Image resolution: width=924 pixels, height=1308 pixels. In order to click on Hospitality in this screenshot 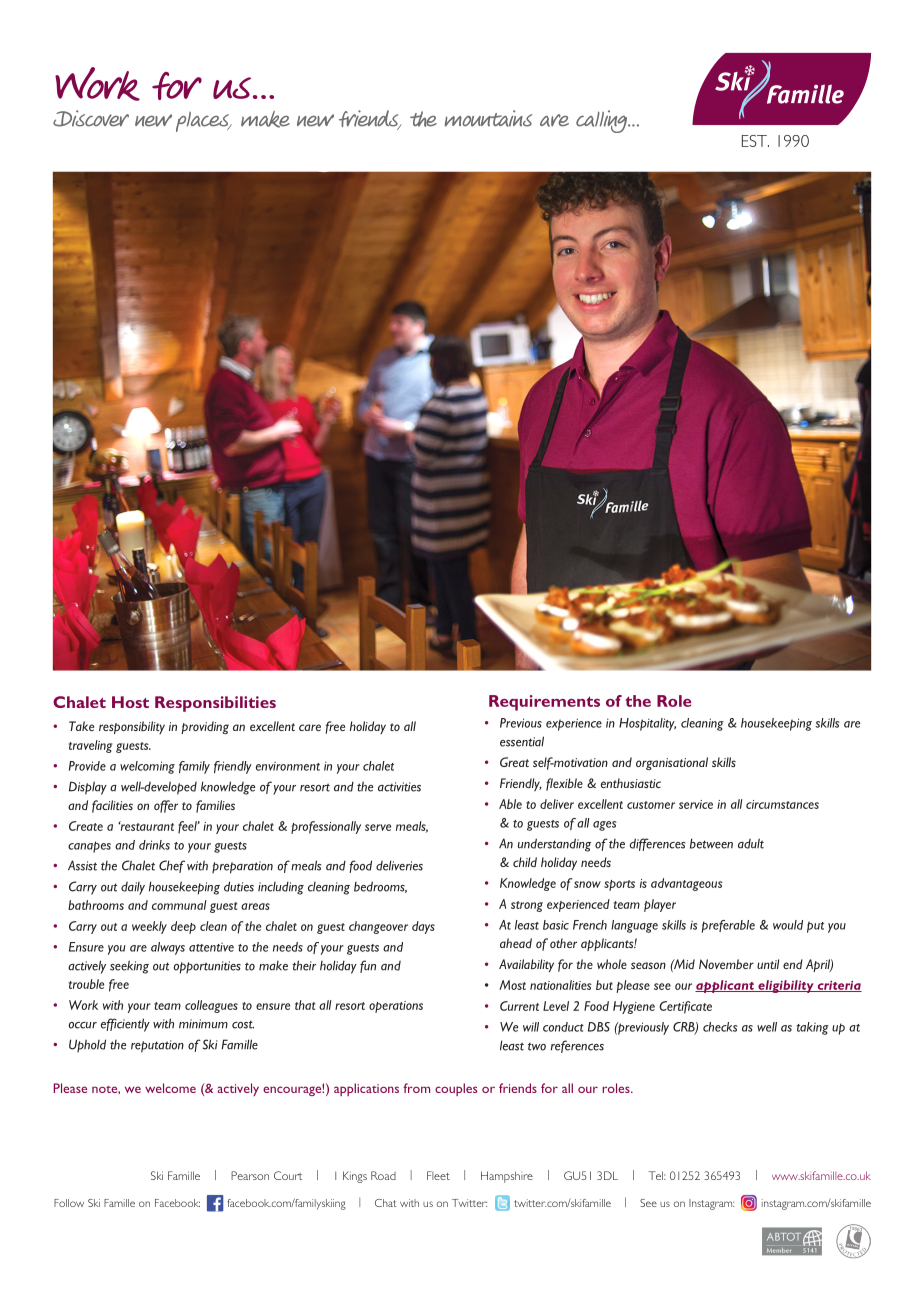, I will do `click(647, 724)`.
